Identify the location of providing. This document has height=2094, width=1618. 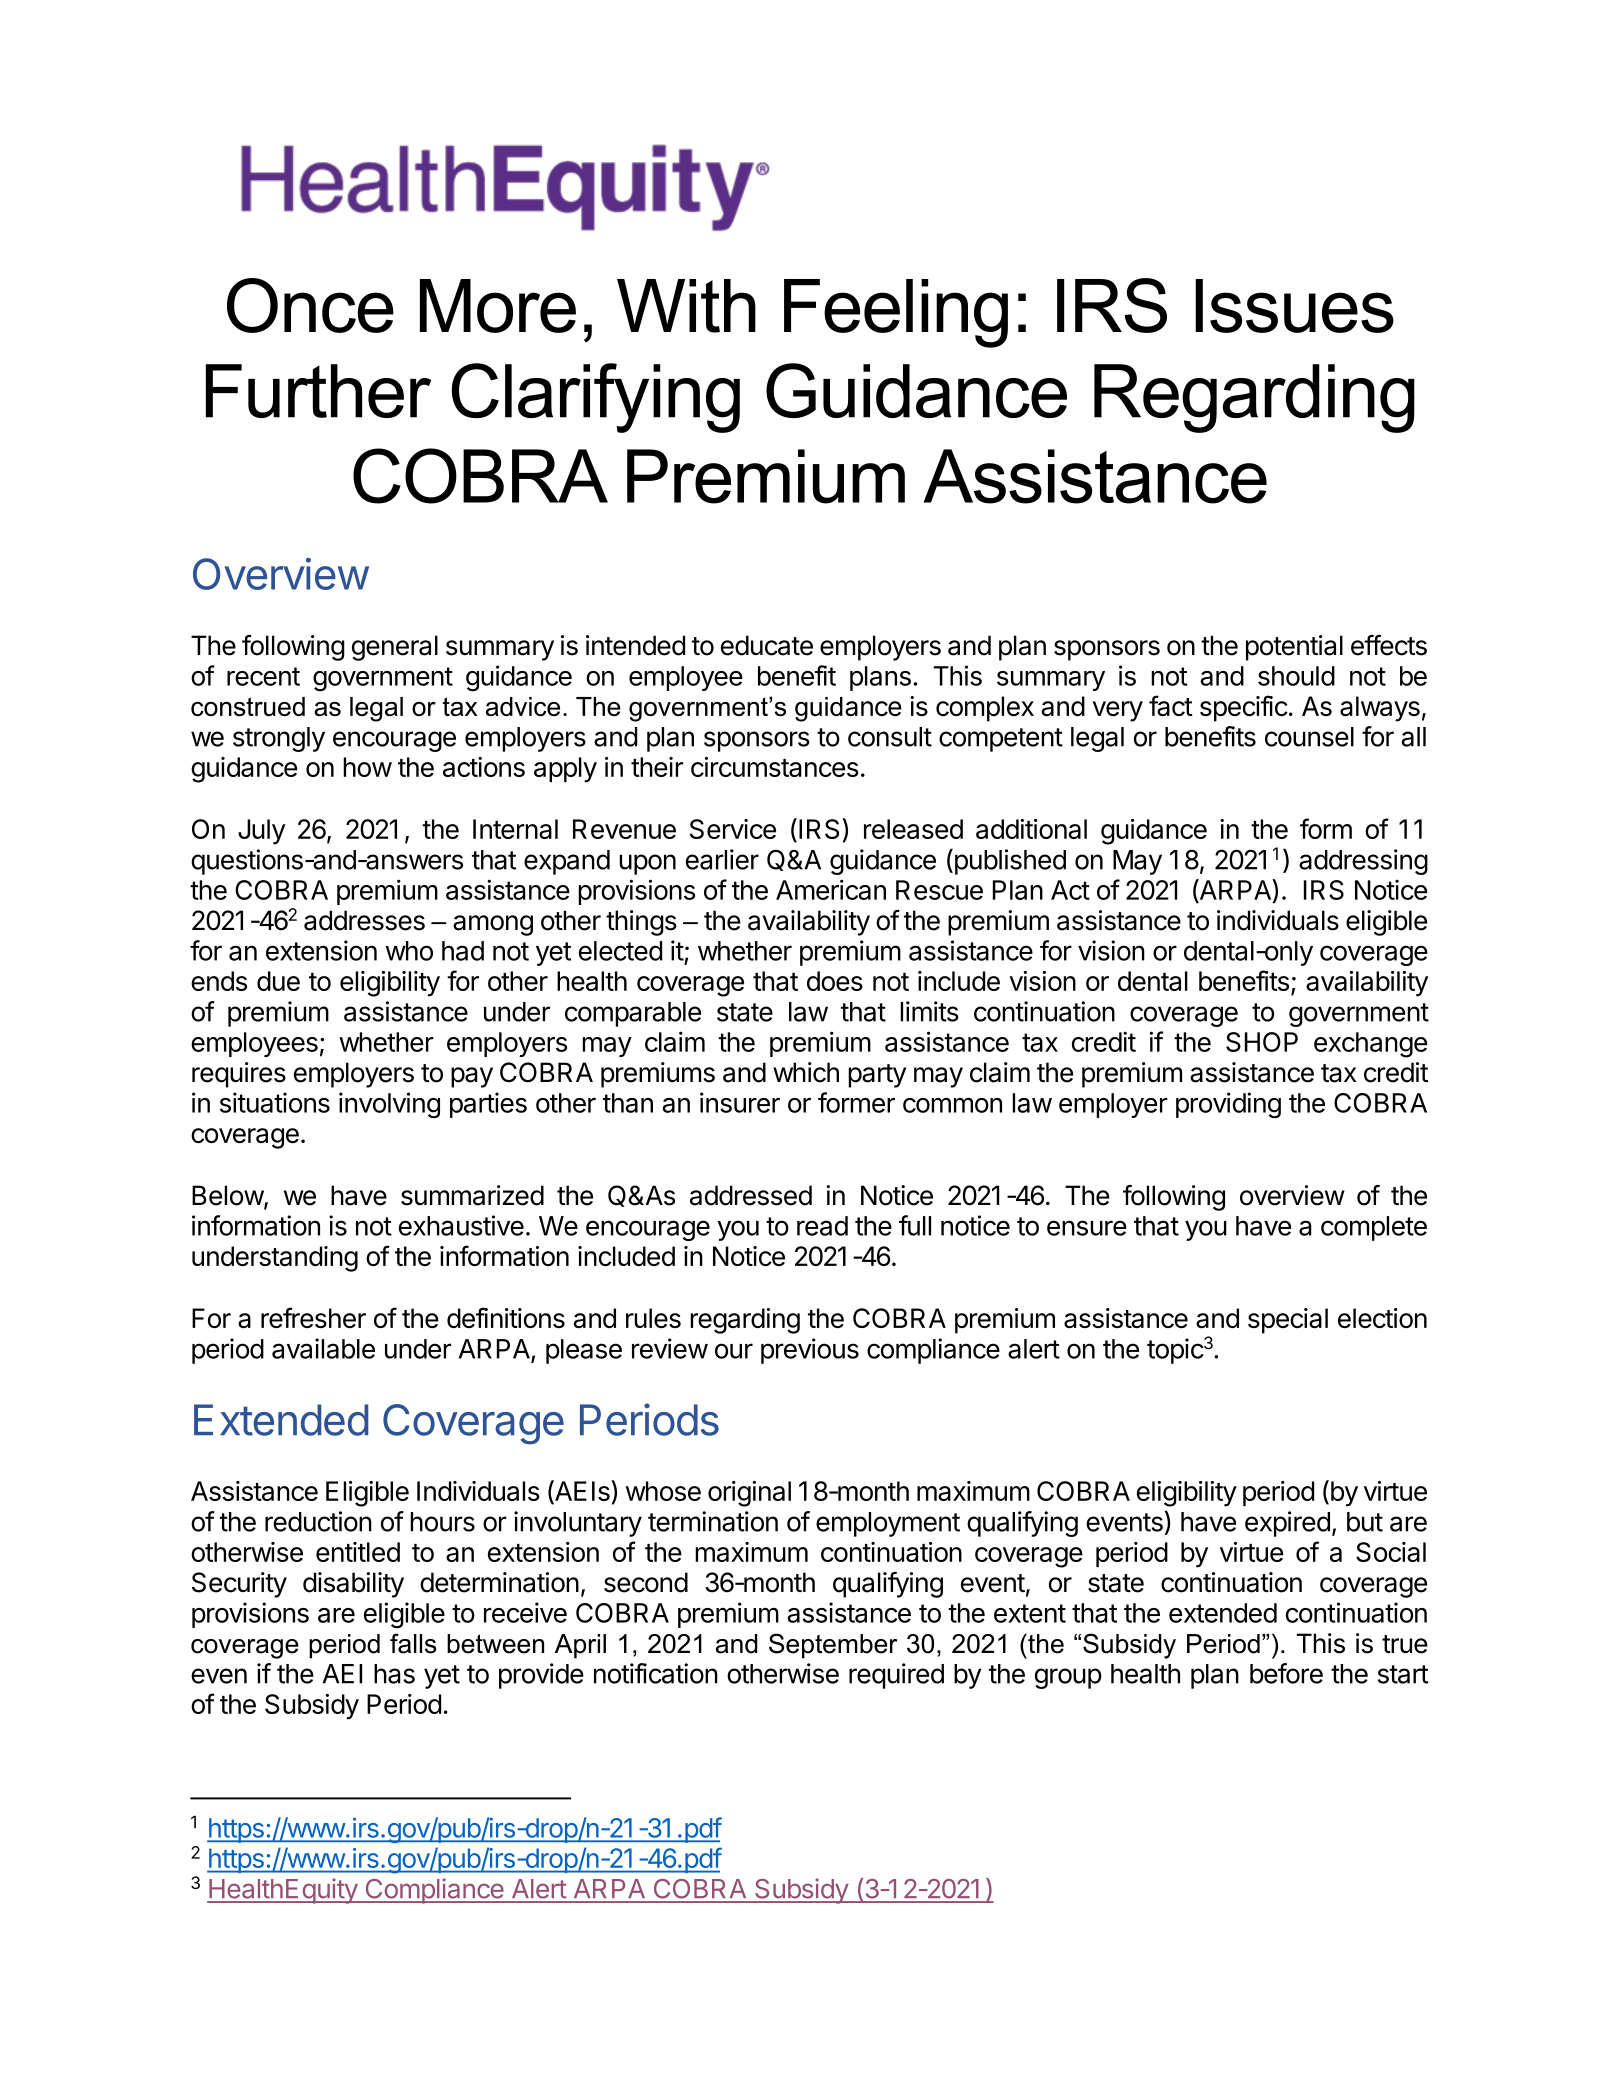
(1228, 1105).
